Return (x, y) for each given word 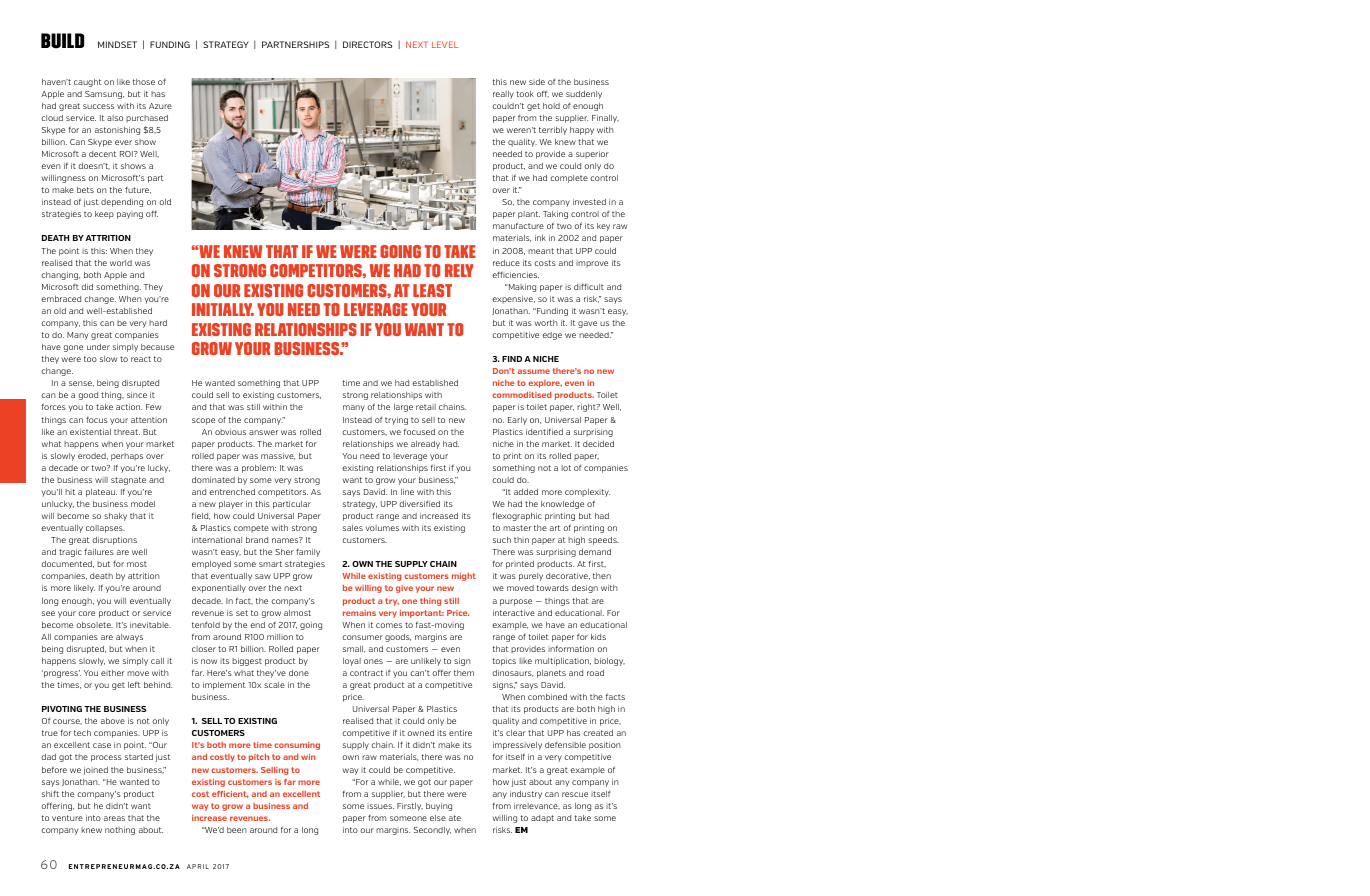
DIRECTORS (367, 44)
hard (158, 323)
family (308, 553)
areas (114, 818)
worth (546, 323)
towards (553, 588)
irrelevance (537, 806)
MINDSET (117, 44)
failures (99, 551)
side (537, 82)
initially (223, 309)
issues (380, 806)
